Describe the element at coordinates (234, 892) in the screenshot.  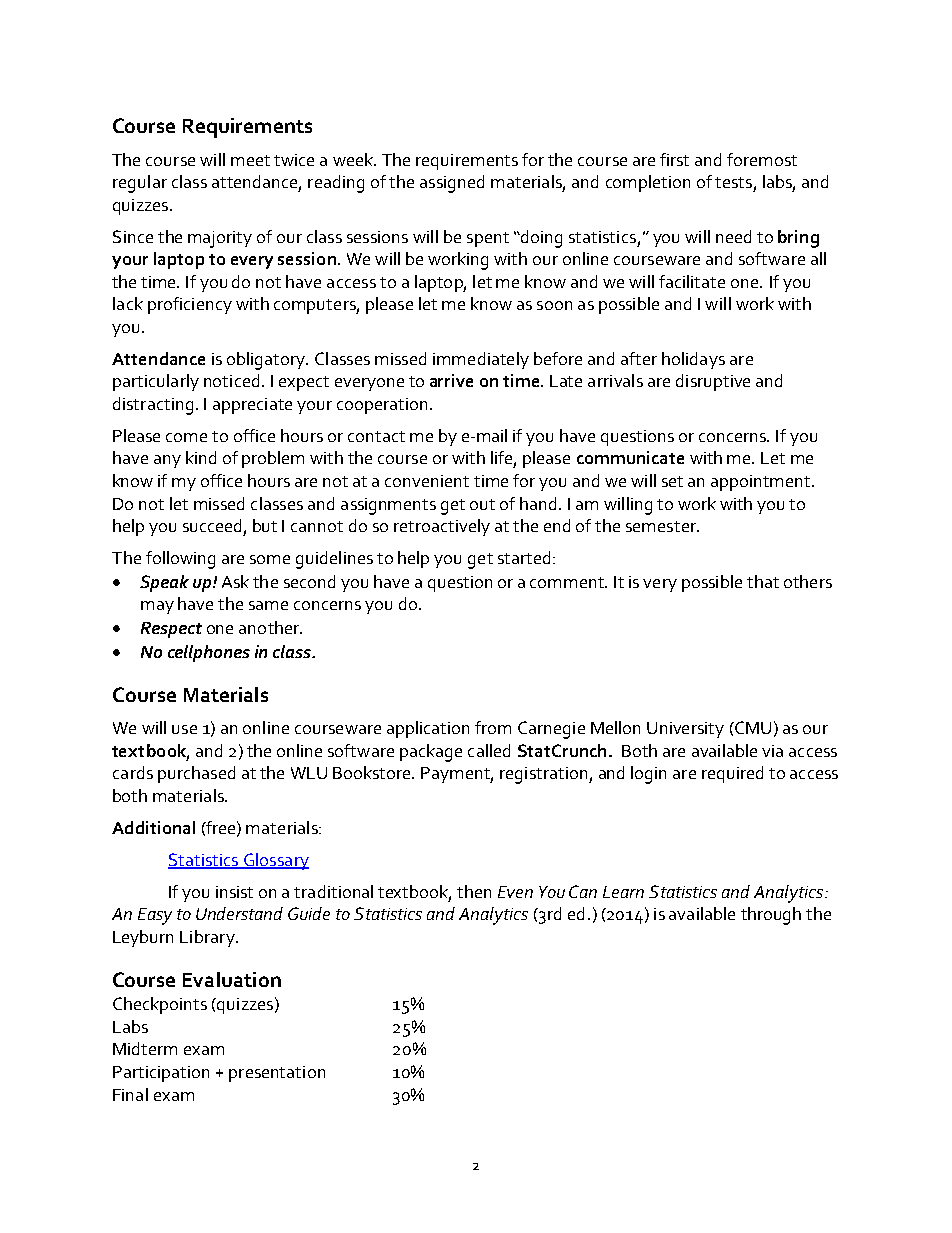
I see `insist` at that location.
